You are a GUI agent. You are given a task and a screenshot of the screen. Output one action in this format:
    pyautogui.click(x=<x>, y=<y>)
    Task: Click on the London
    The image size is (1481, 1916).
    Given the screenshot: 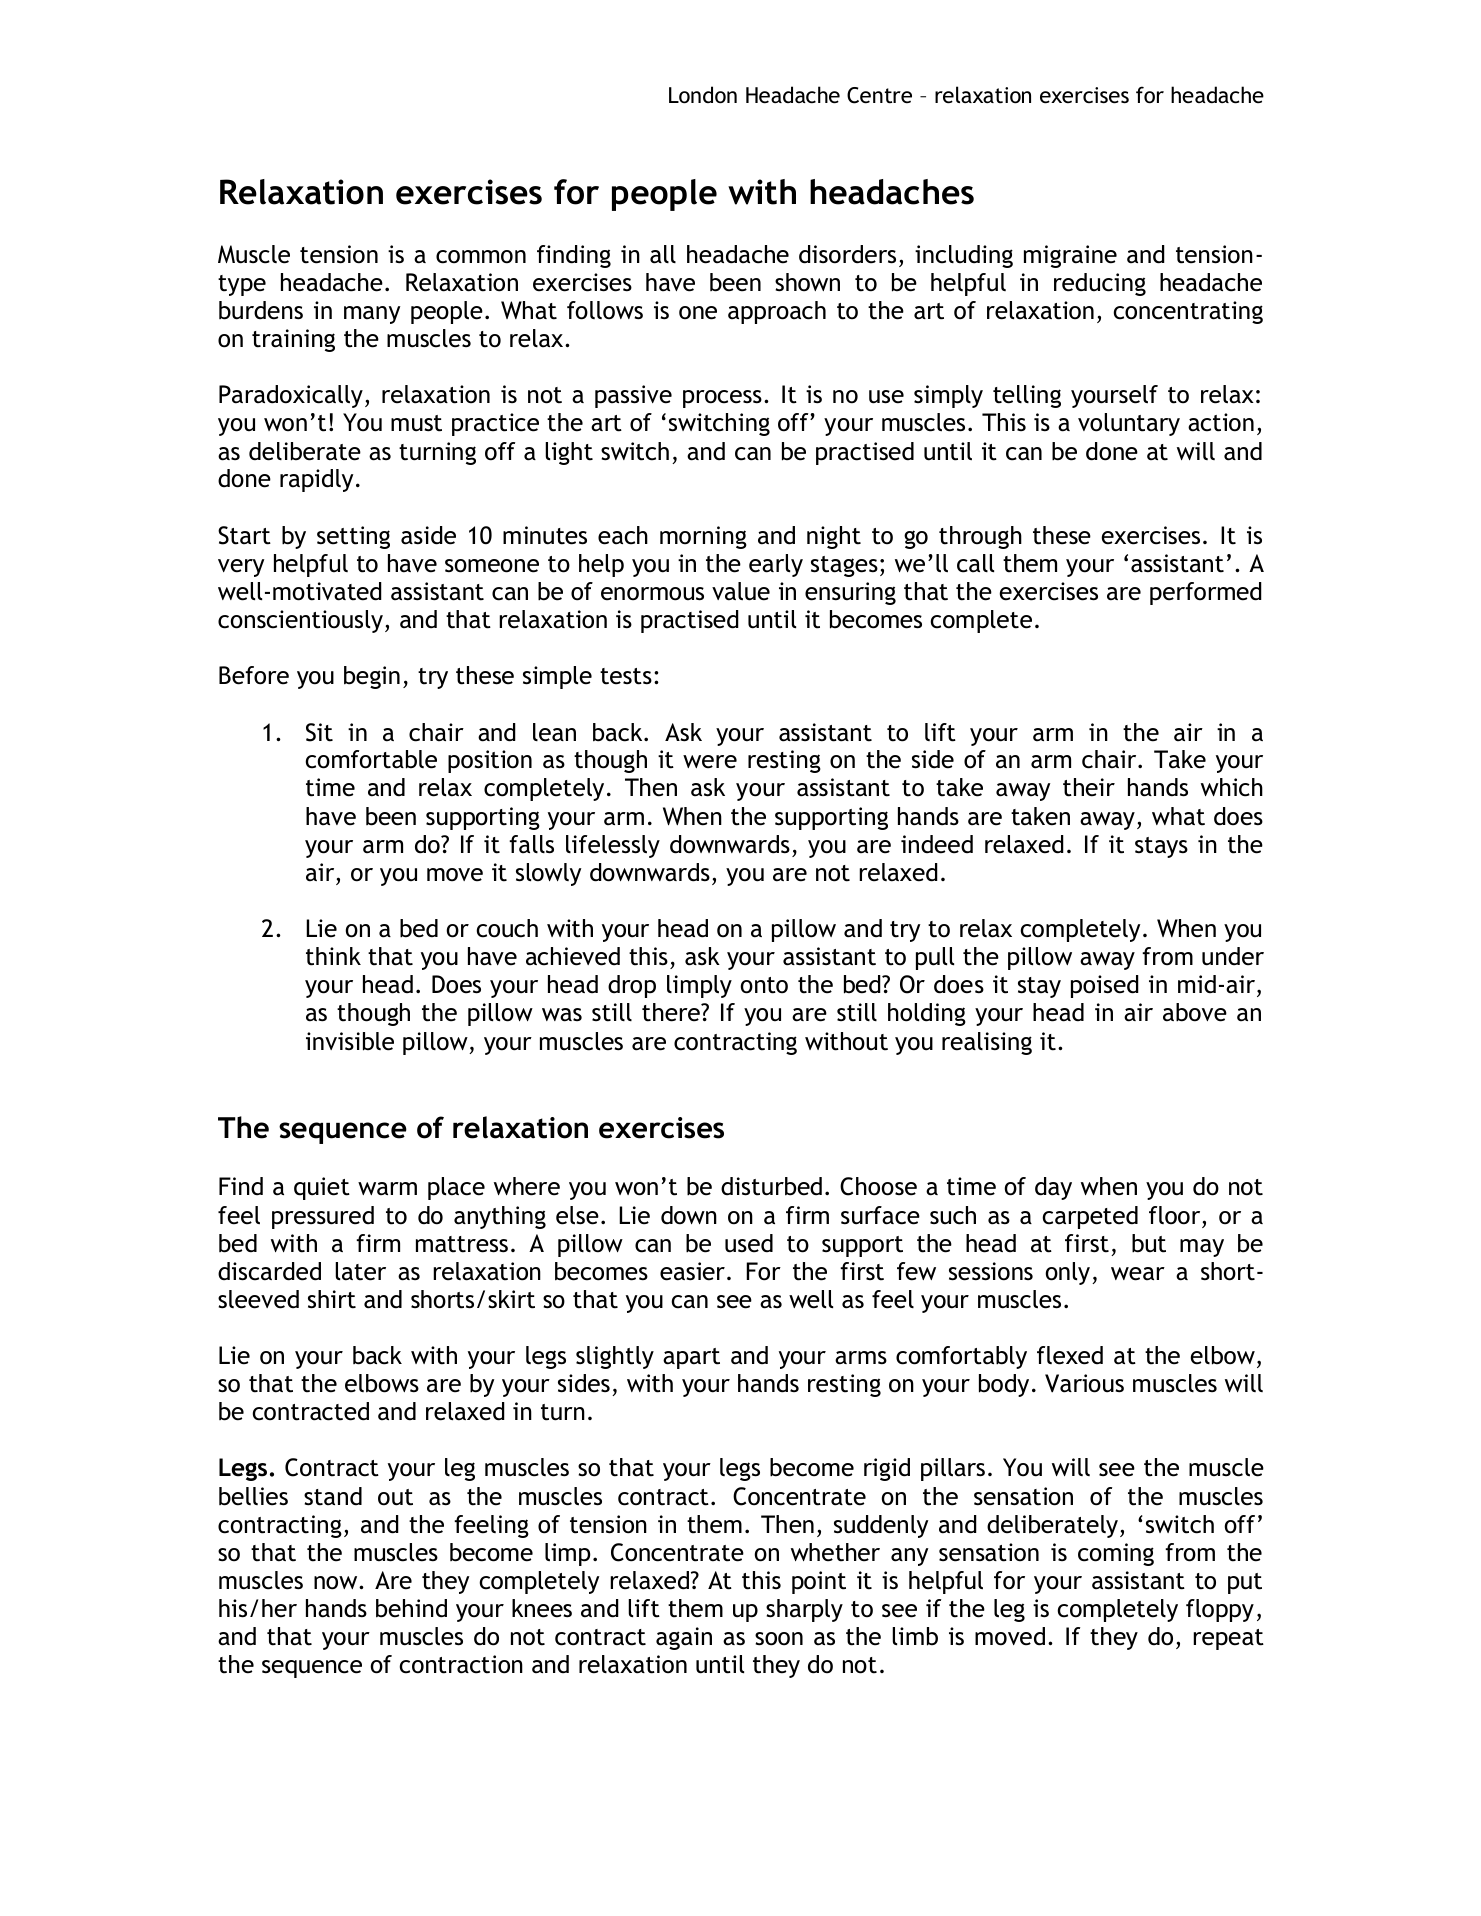 What is the action you would take?
    pyautogui.click(x=703, y=95)
